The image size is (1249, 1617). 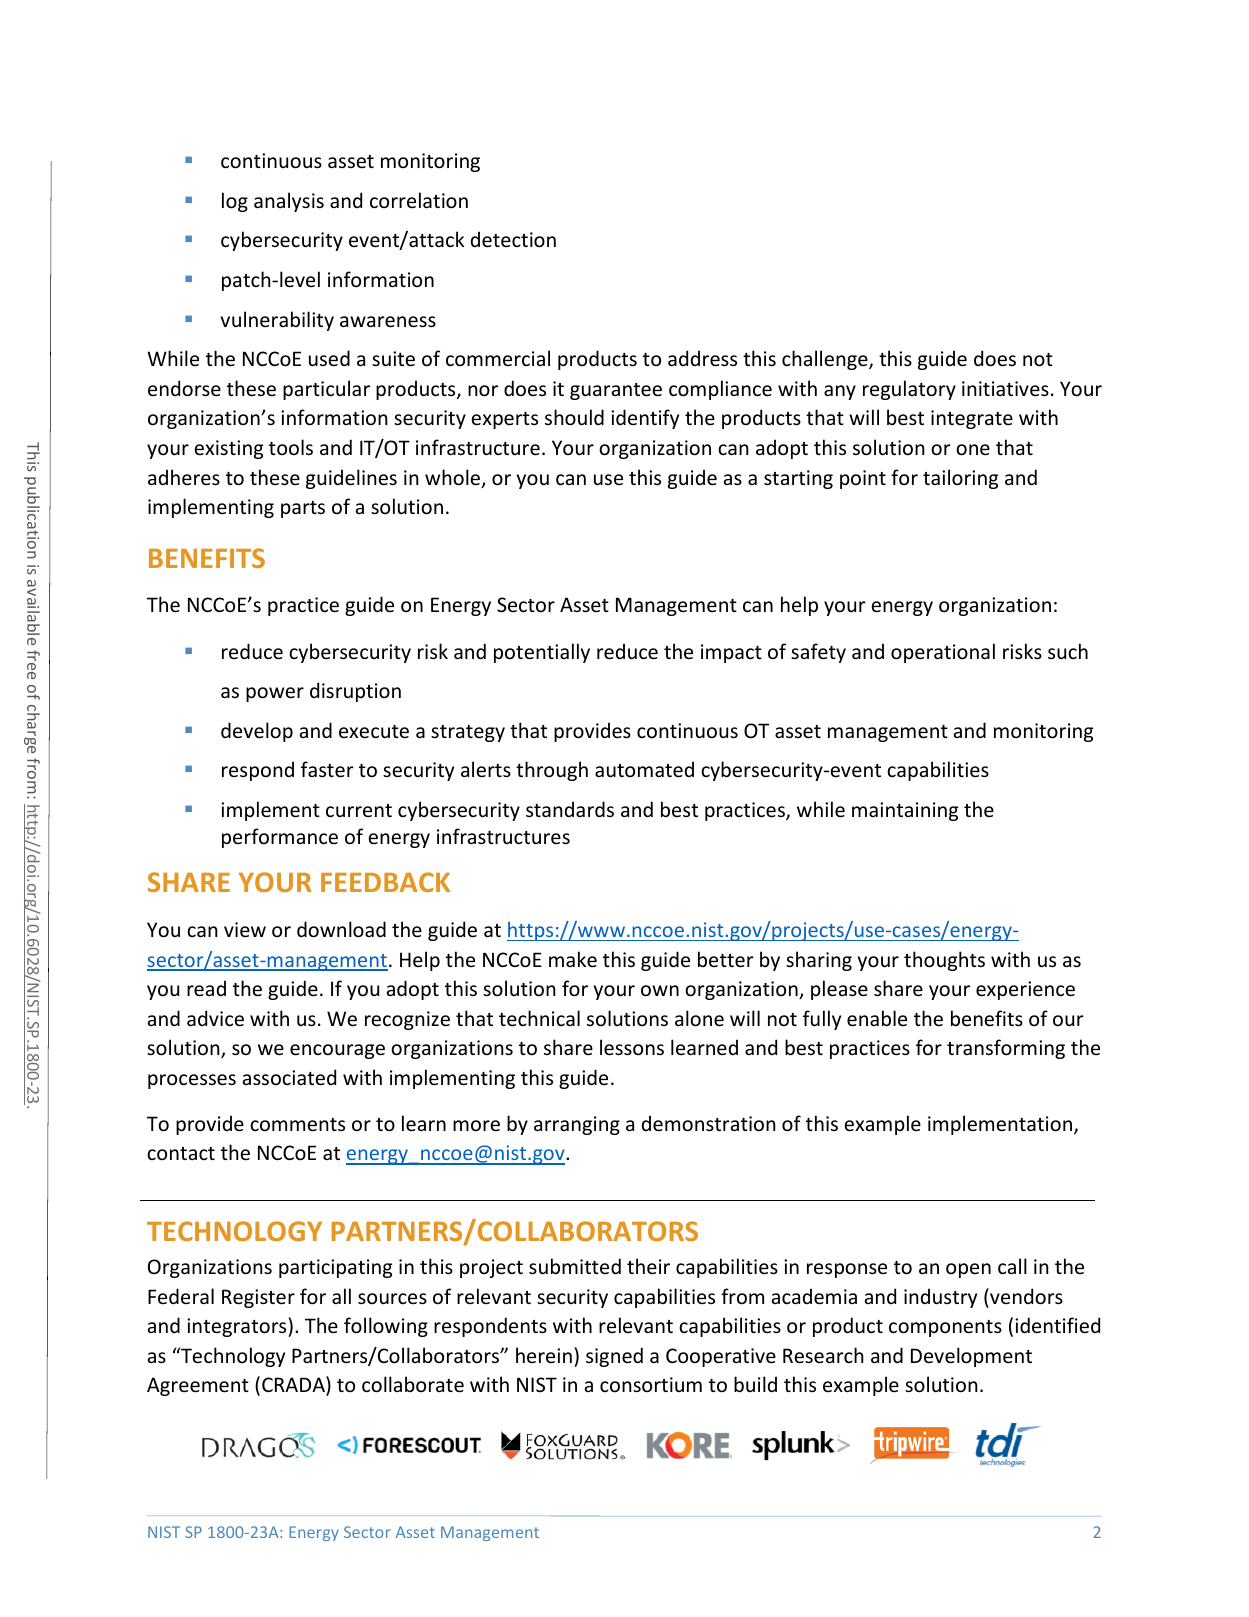 I want to click on lessons, so click(x=632, y=1047).
